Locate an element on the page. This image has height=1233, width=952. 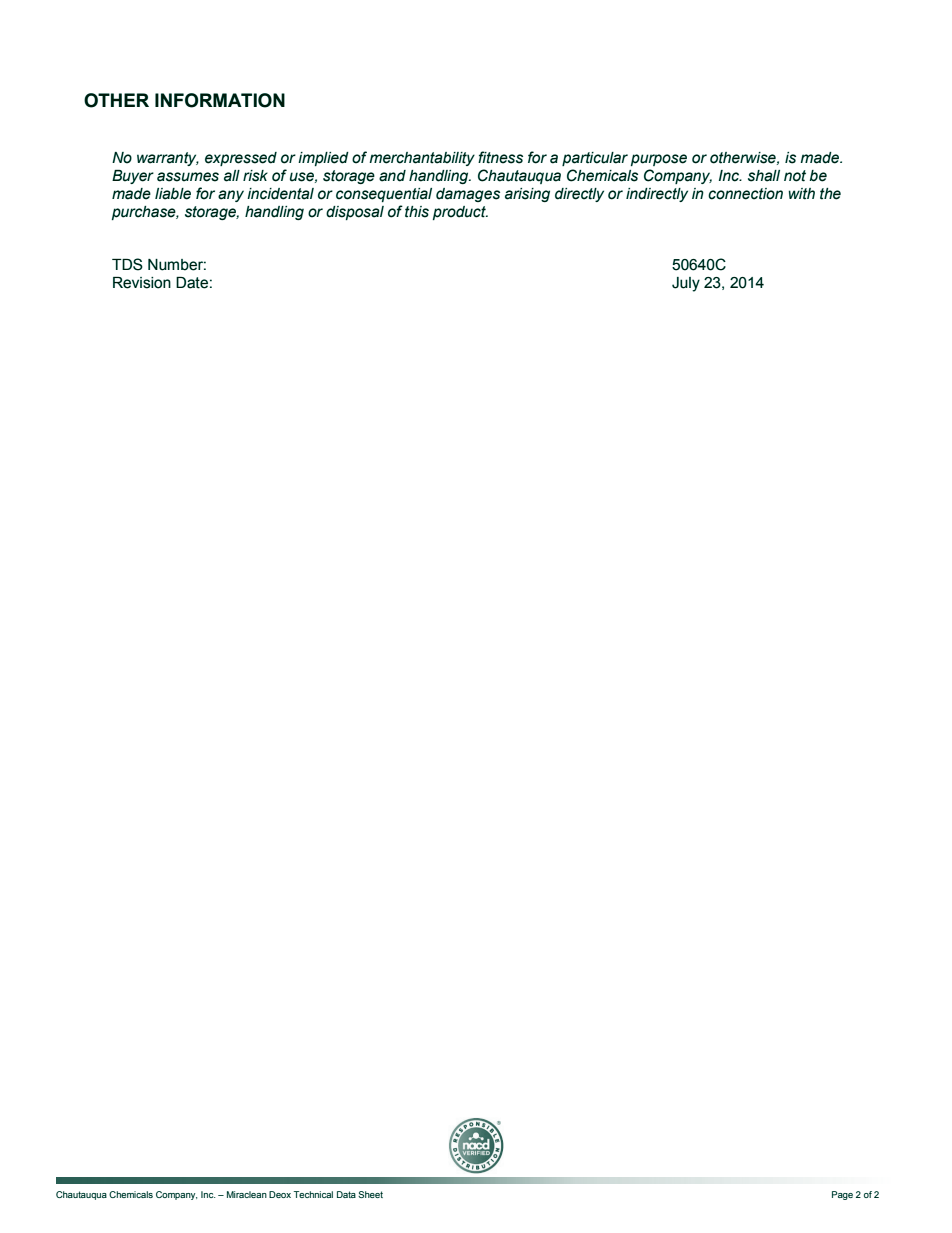
fitness is located at coordinates (500, 157).
